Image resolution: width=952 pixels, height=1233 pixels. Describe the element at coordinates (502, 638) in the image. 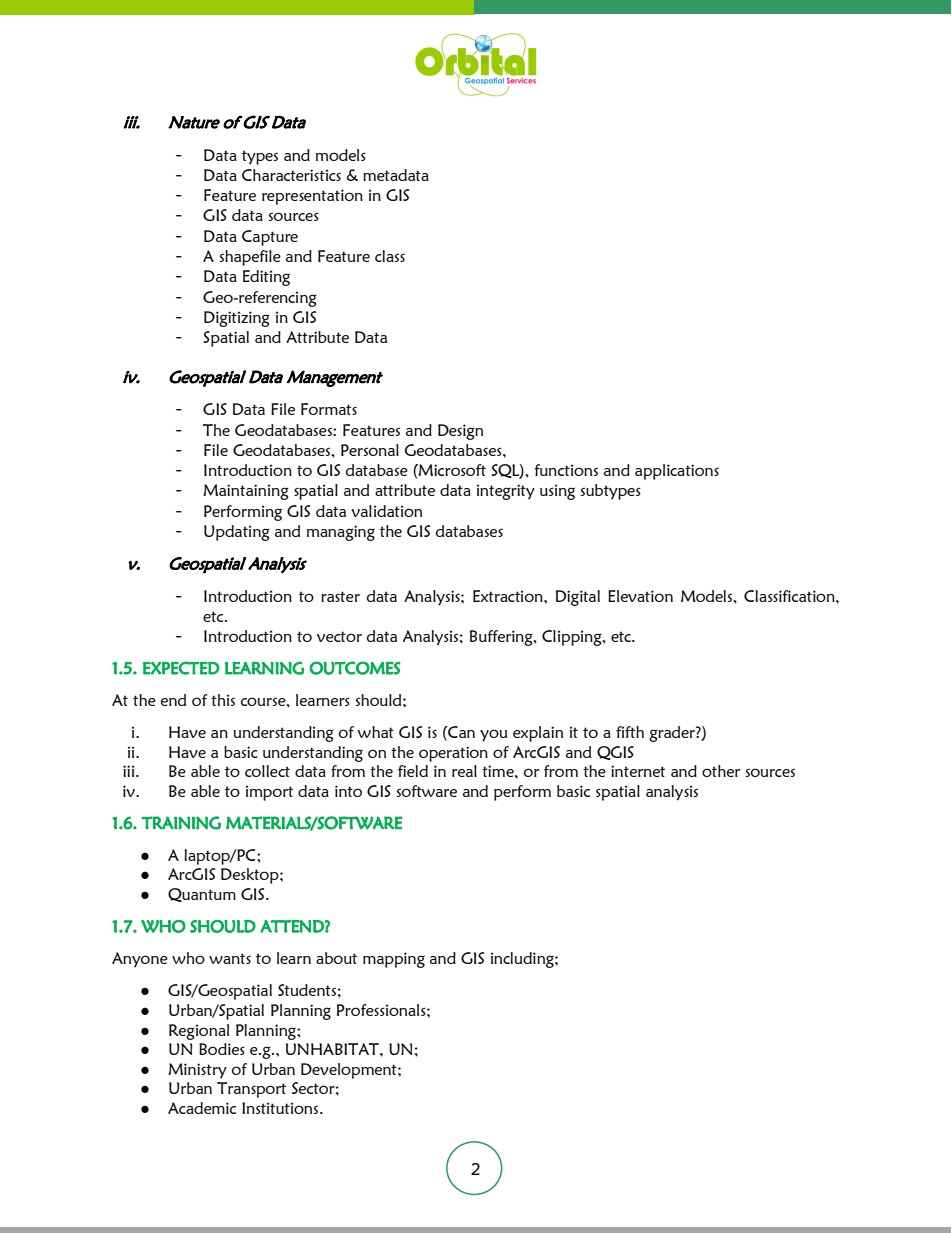

I see `Buffering` at that location.
